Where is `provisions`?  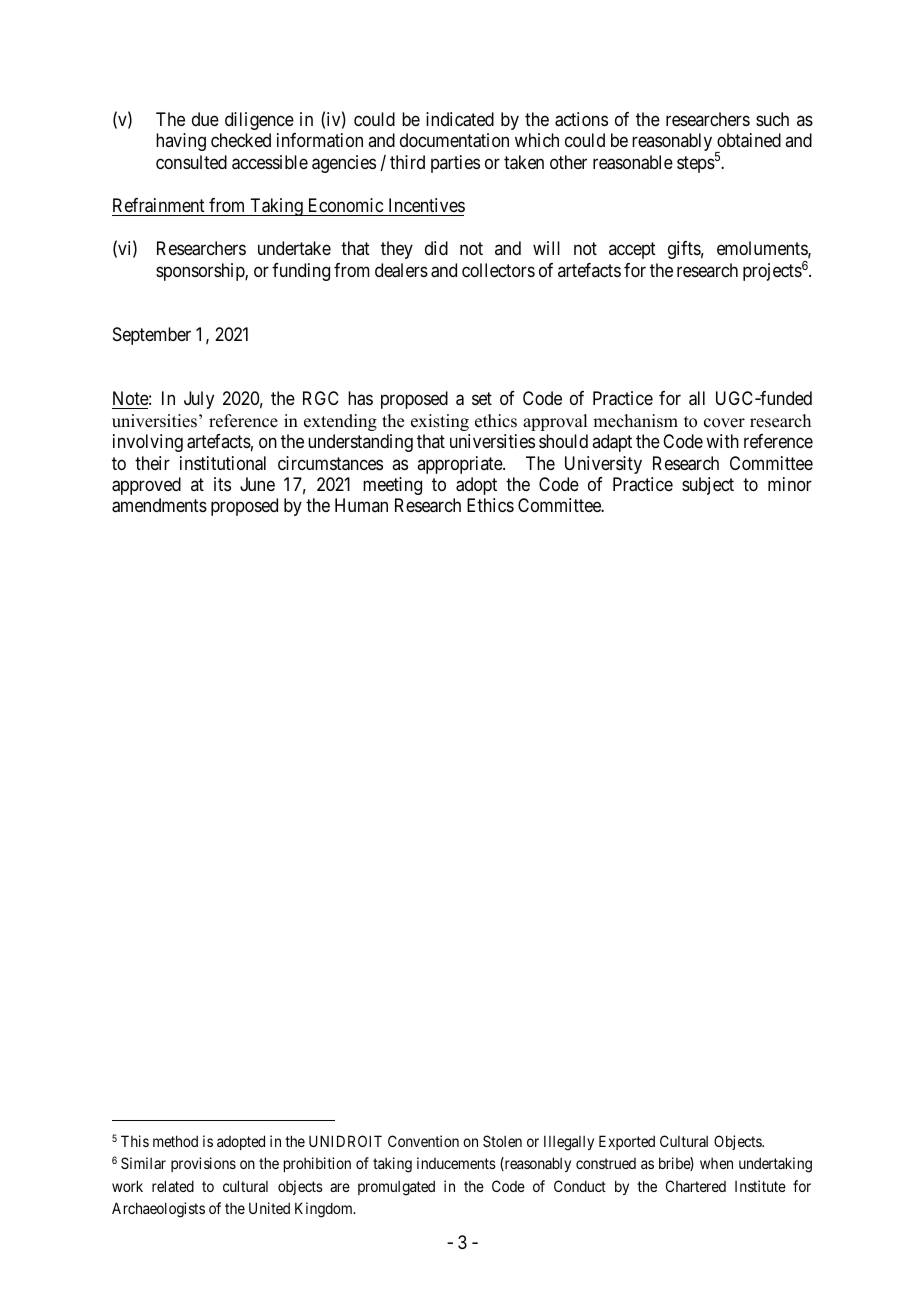
provisions is located at coordinates (203, 1164).
